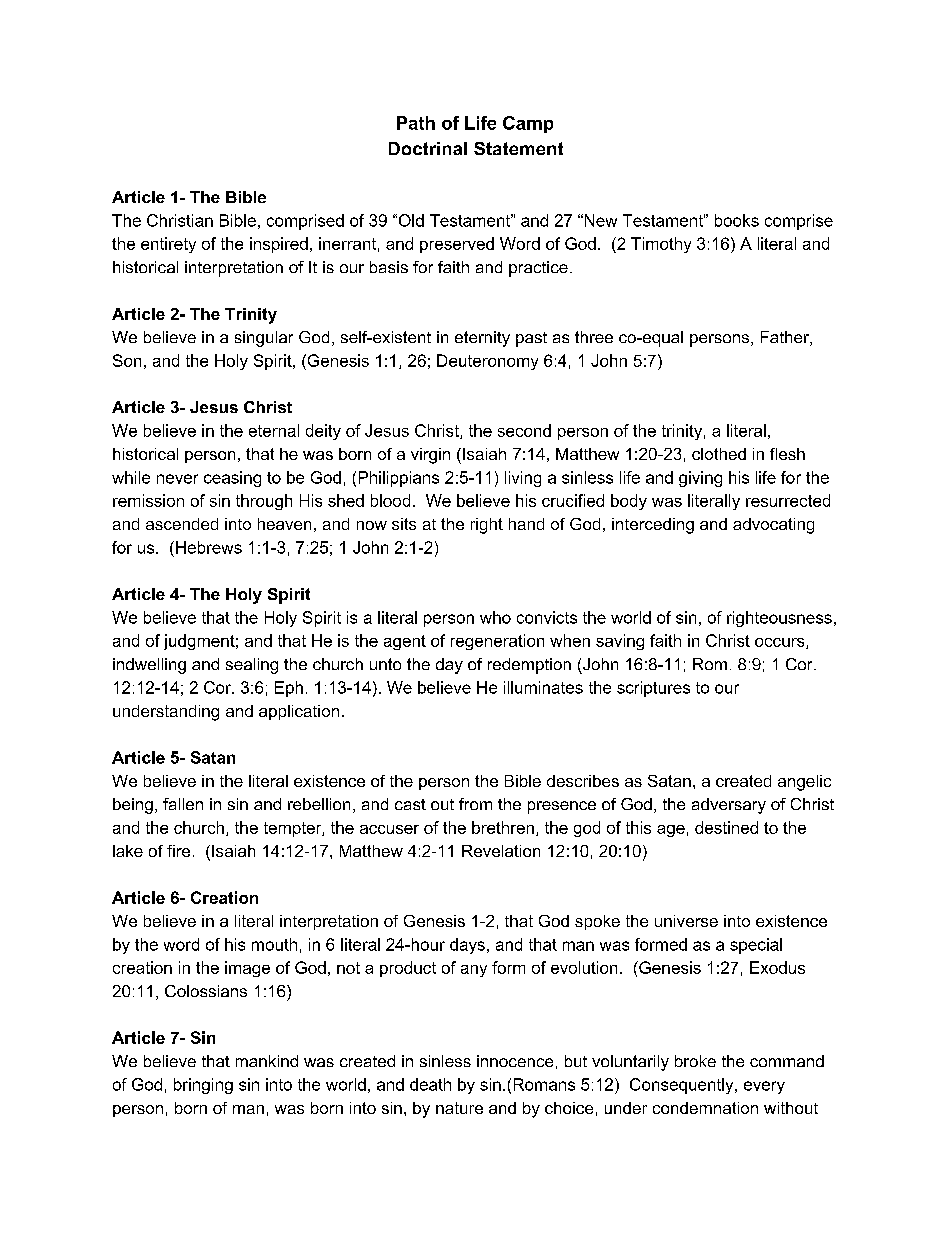 This document has height=1233, width=952. I want to click on bringing, so click(203, 1086).
